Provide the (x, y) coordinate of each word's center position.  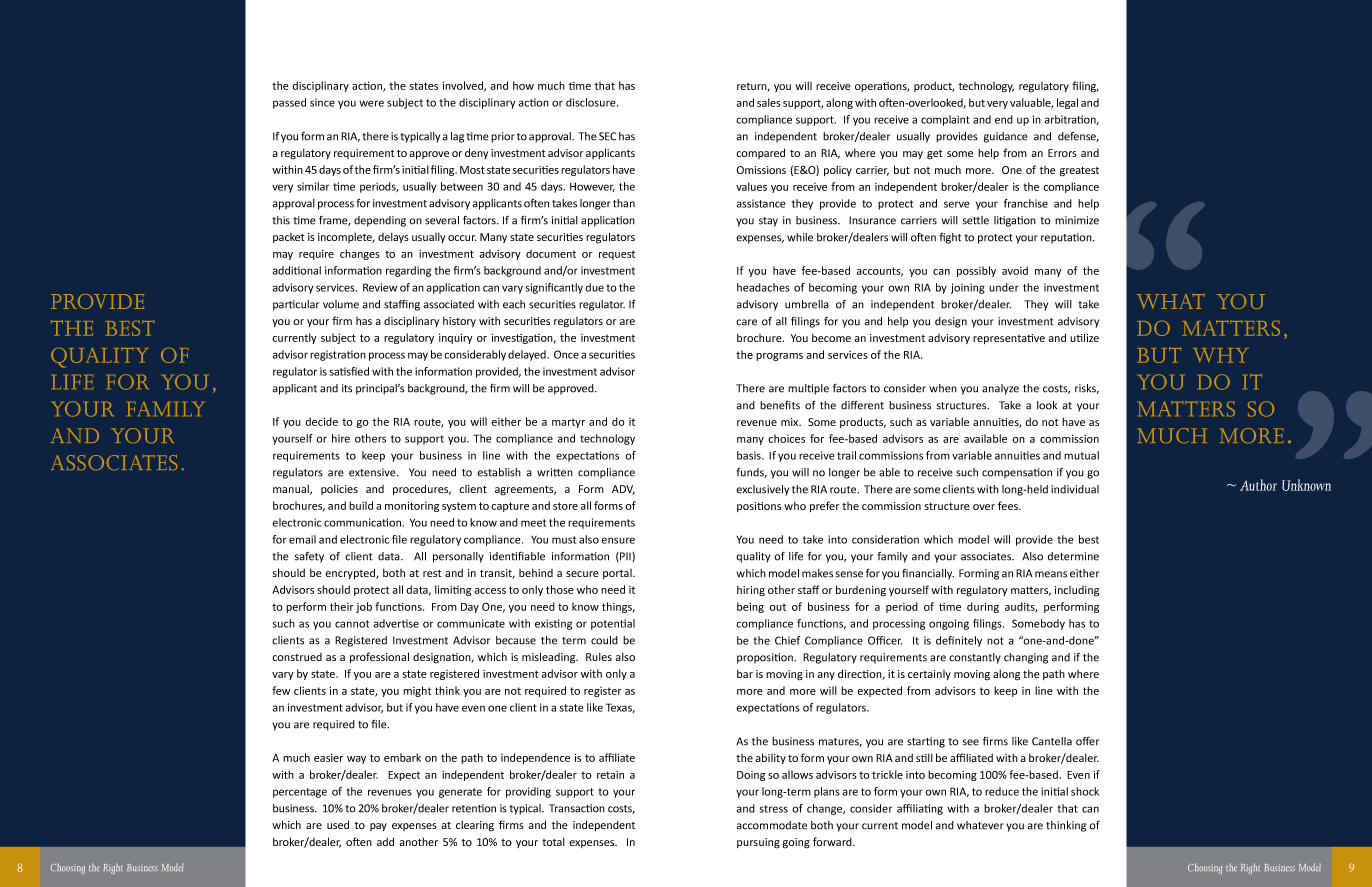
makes (817, 573)
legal (1067, 103)
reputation (1067, 238)
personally (458, 557)
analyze (1000, 389)
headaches (763, 287)
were (371, 103)
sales (769, 102)
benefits (780, 405)
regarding (408, 271)
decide (322, 421)
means (1051, 574)
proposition (766, 658)
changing (1026, 658)
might (417, 691)
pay (378, 827)
